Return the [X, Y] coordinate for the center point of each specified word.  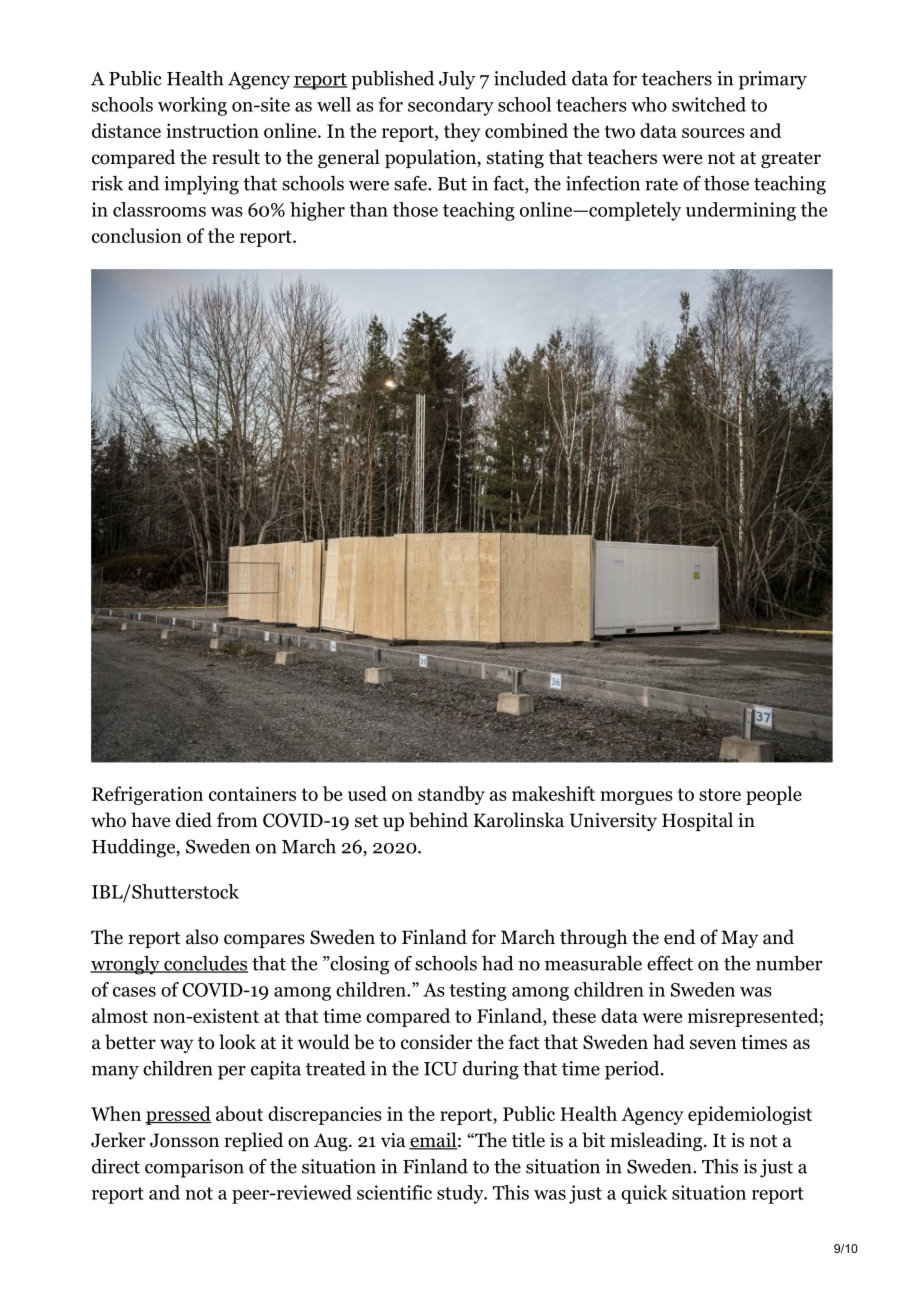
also [202, 937]
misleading [657, 1141]
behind [438, 820]
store [720, 794]
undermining [741, 211]
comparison [194, 1168]
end [679, 937]
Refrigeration [147, 795]
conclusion [137, 235]
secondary [451, 106]
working [192, 106]
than [368, 209]
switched [709, 104]
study [461, 1194]
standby [451, 795]
